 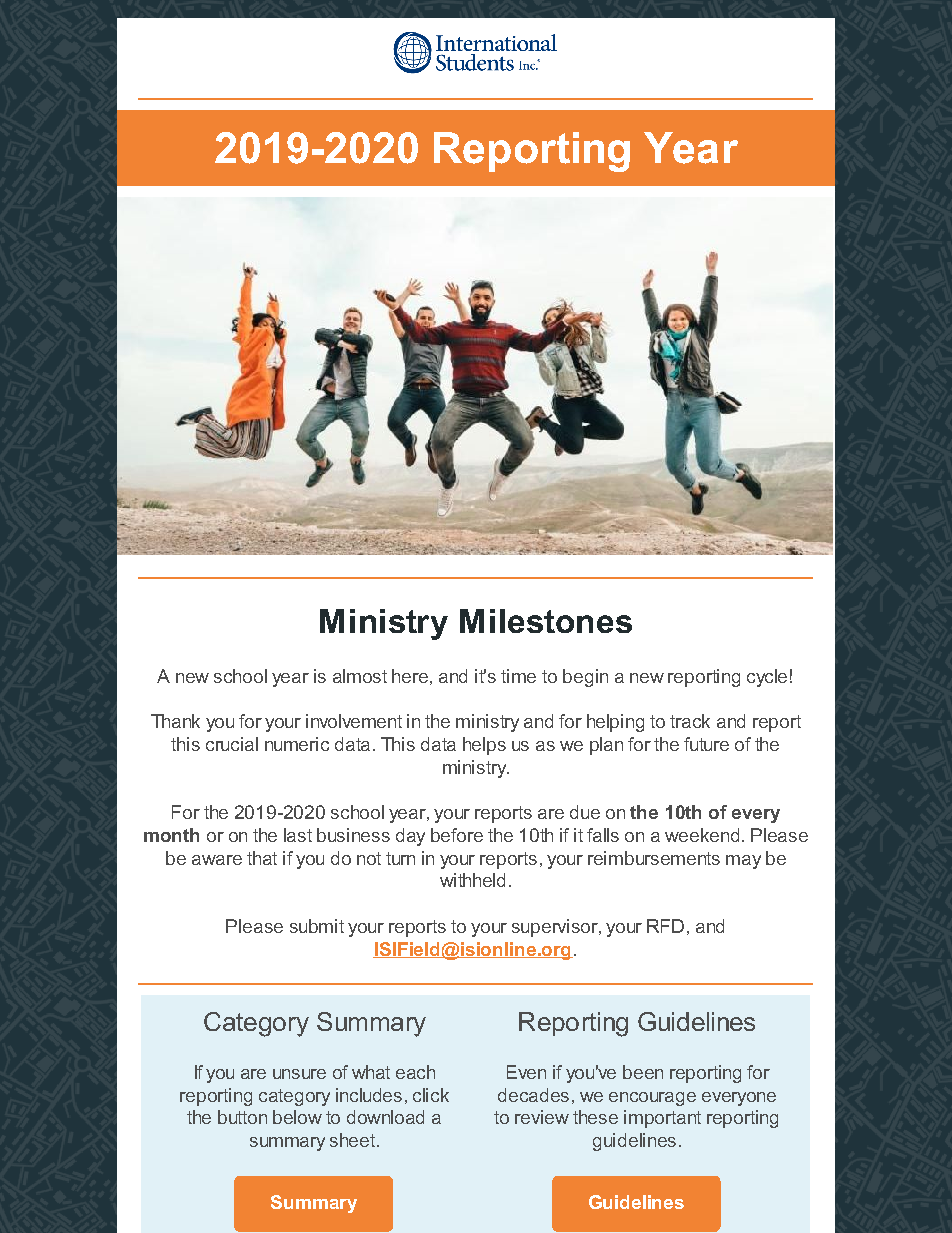 I want to click on before, so click(x=457, y=835).
